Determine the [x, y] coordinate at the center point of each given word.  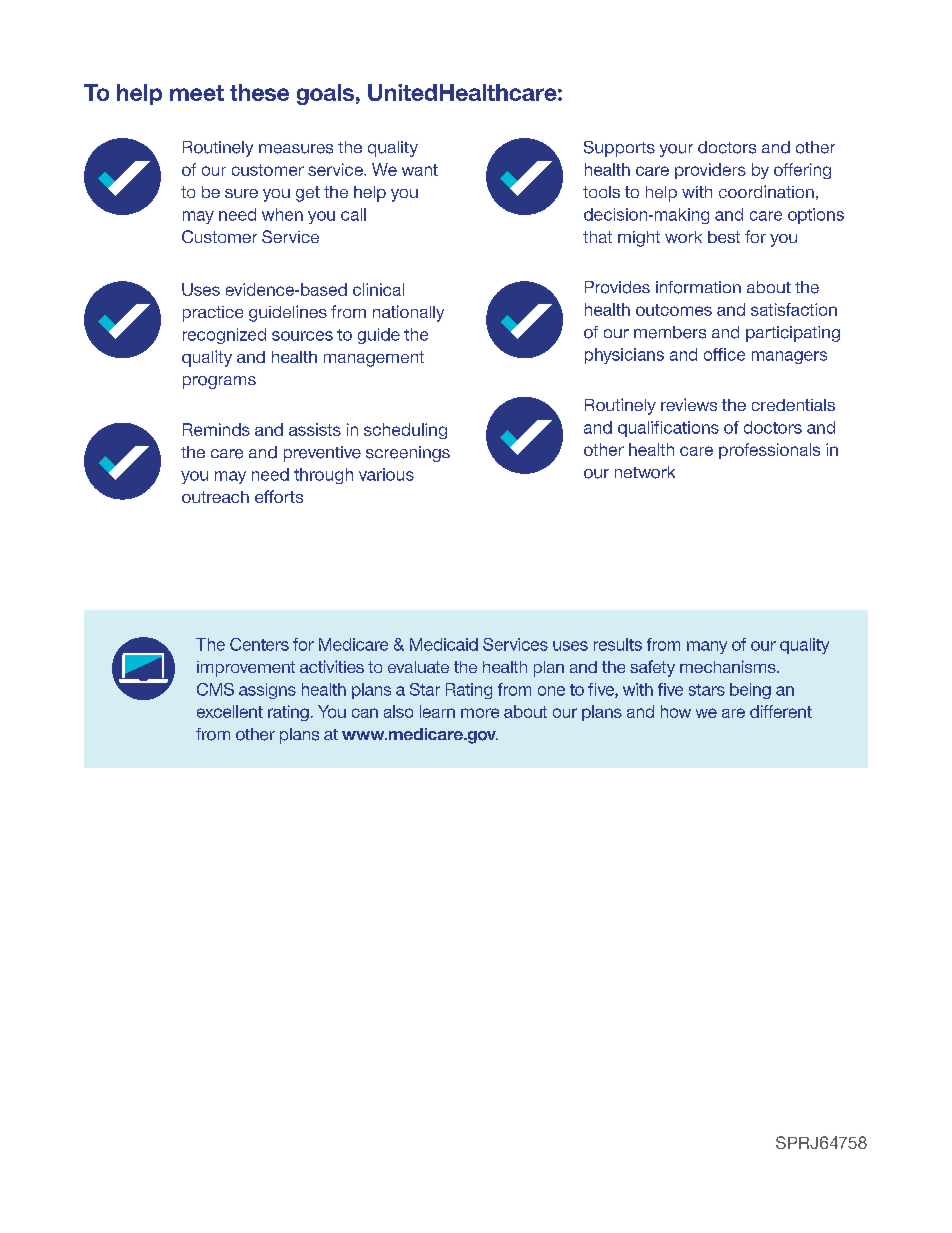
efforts [279, 496]
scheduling [405, 431]
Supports [619, 149]
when [282, 214]
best [724, 237]
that [597, 237]
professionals [769, 451]
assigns [267, 691]
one [551, 691]
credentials [793, 405]
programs [219, 382]
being [750, 691]
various [386, 474]
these [259, 92]
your [676, 150]
